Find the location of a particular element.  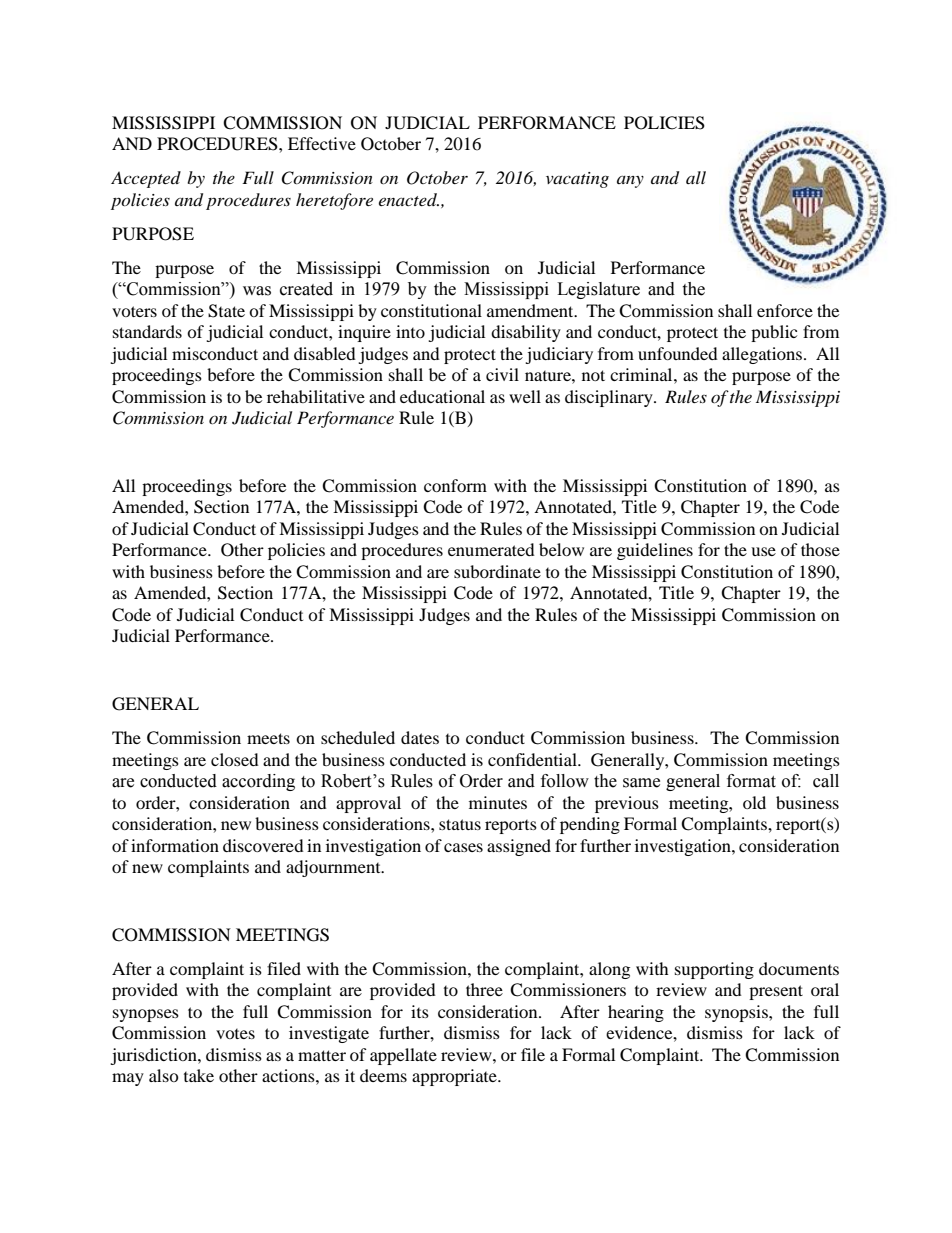

Accepted is located at coordinates (146, 179).
